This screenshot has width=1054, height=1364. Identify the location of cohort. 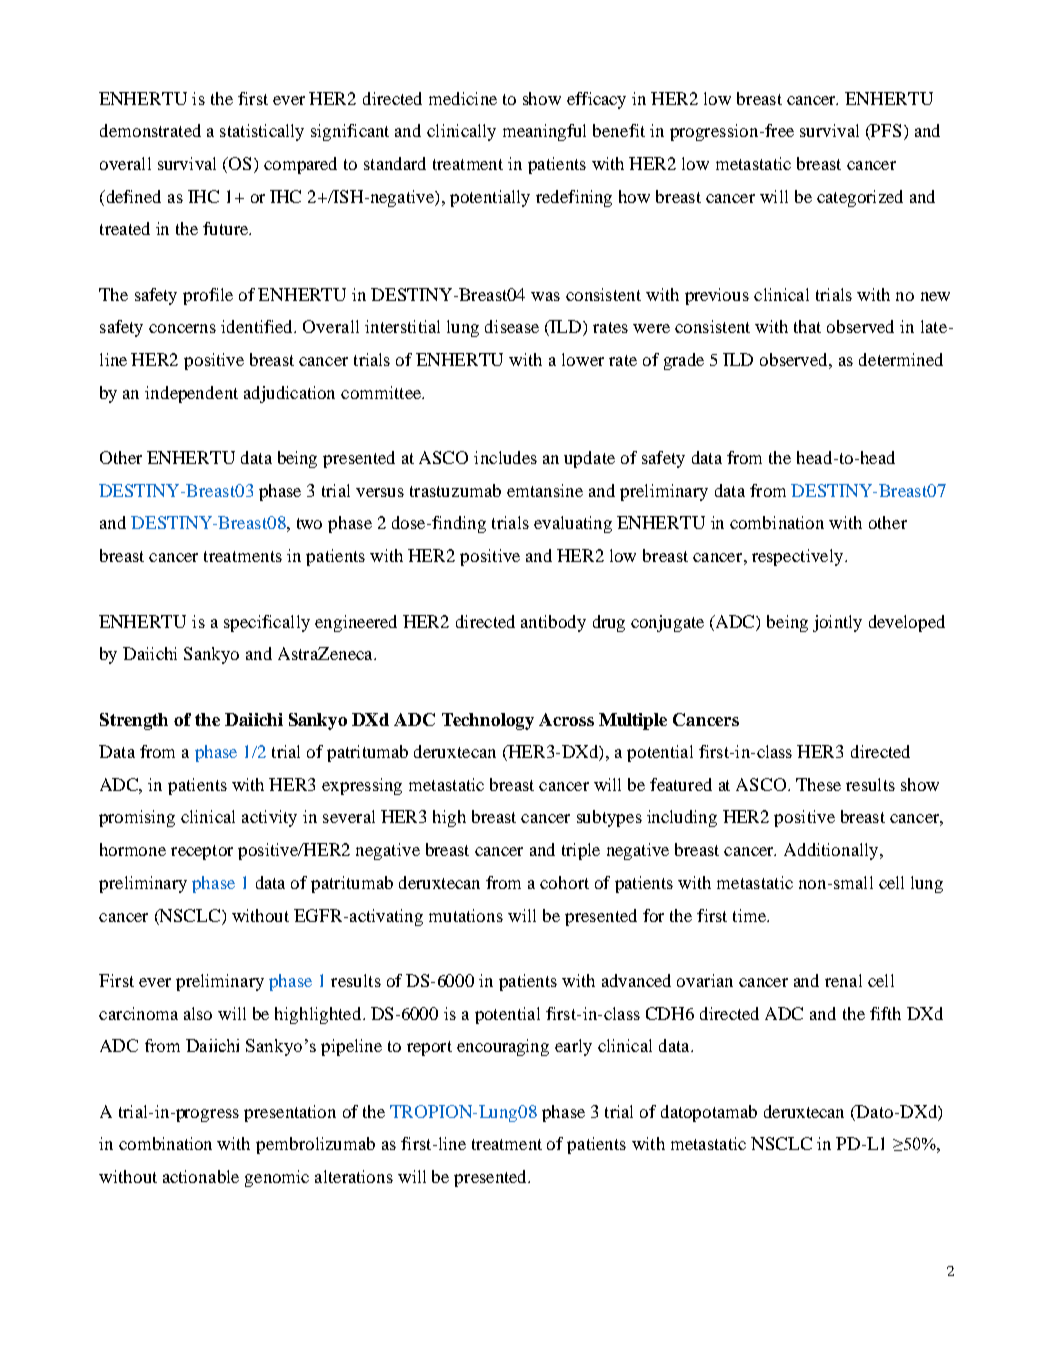
(564, 882).
